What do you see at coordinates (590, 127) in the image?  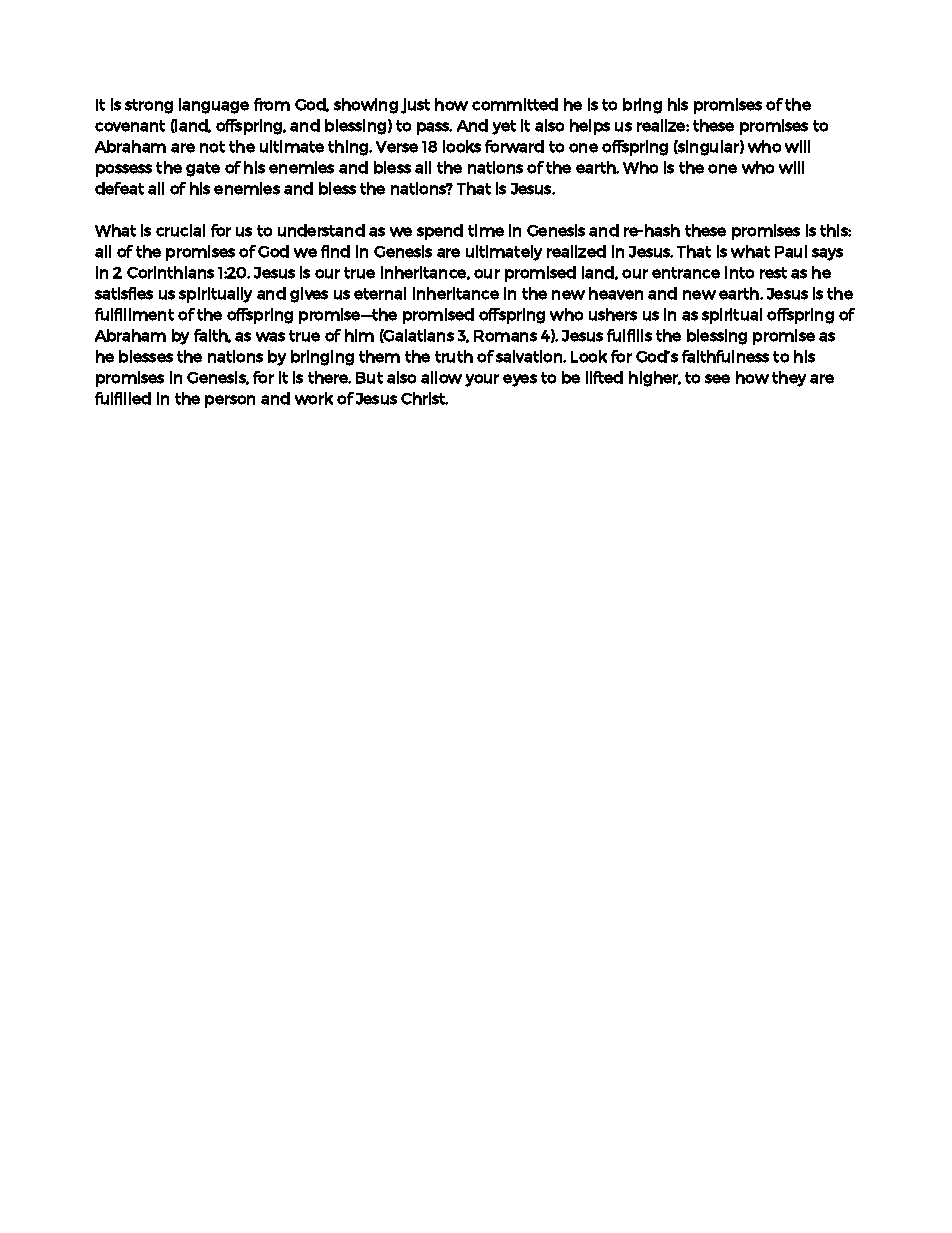 I see `helps` at bounding box center [590, 127].
